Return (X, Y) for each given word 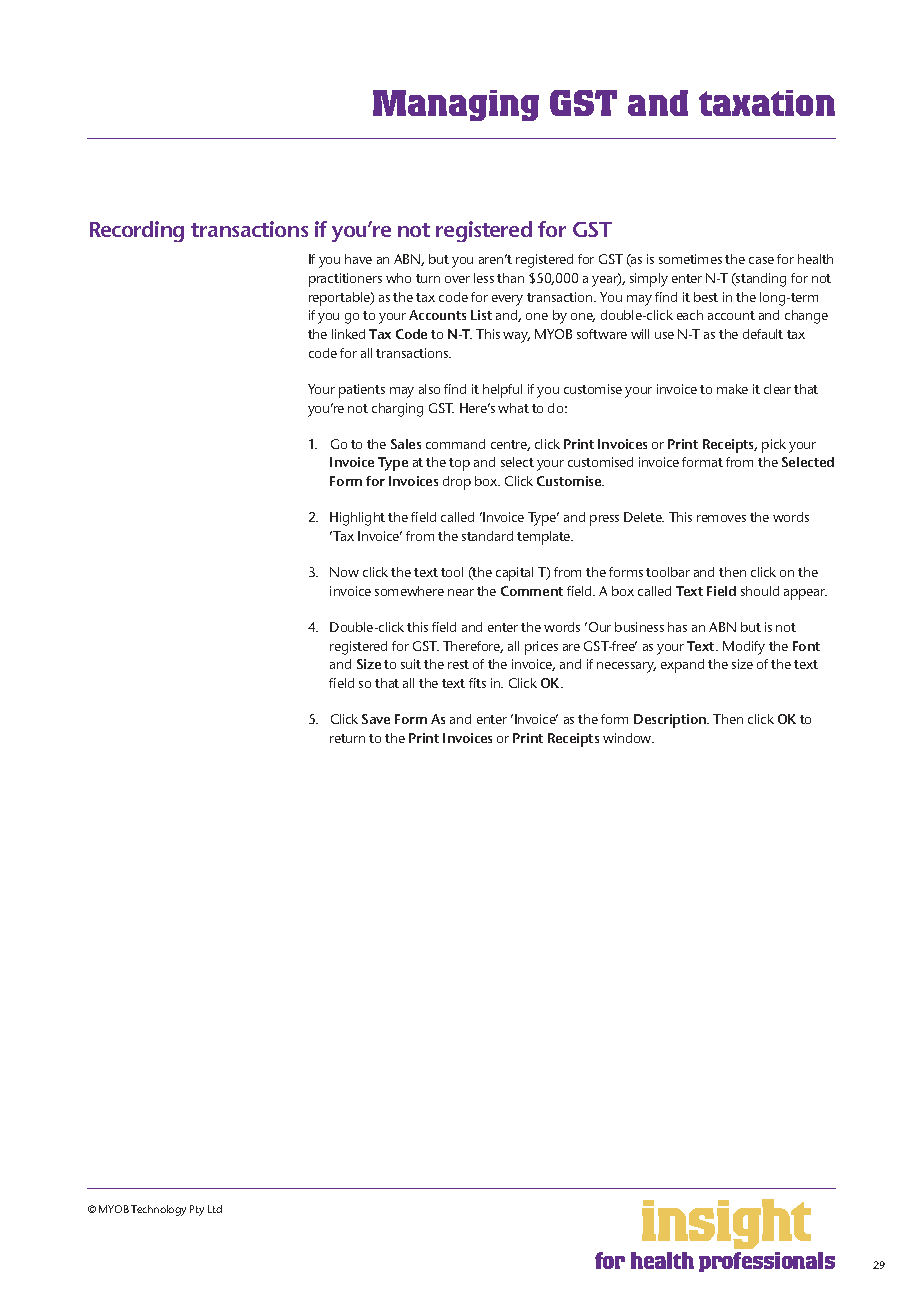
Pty (197, 1210)
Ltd (215, 1209)
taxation (767, 103)
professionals (767, 1262)
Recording (137, 231)
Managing (456, 105)
